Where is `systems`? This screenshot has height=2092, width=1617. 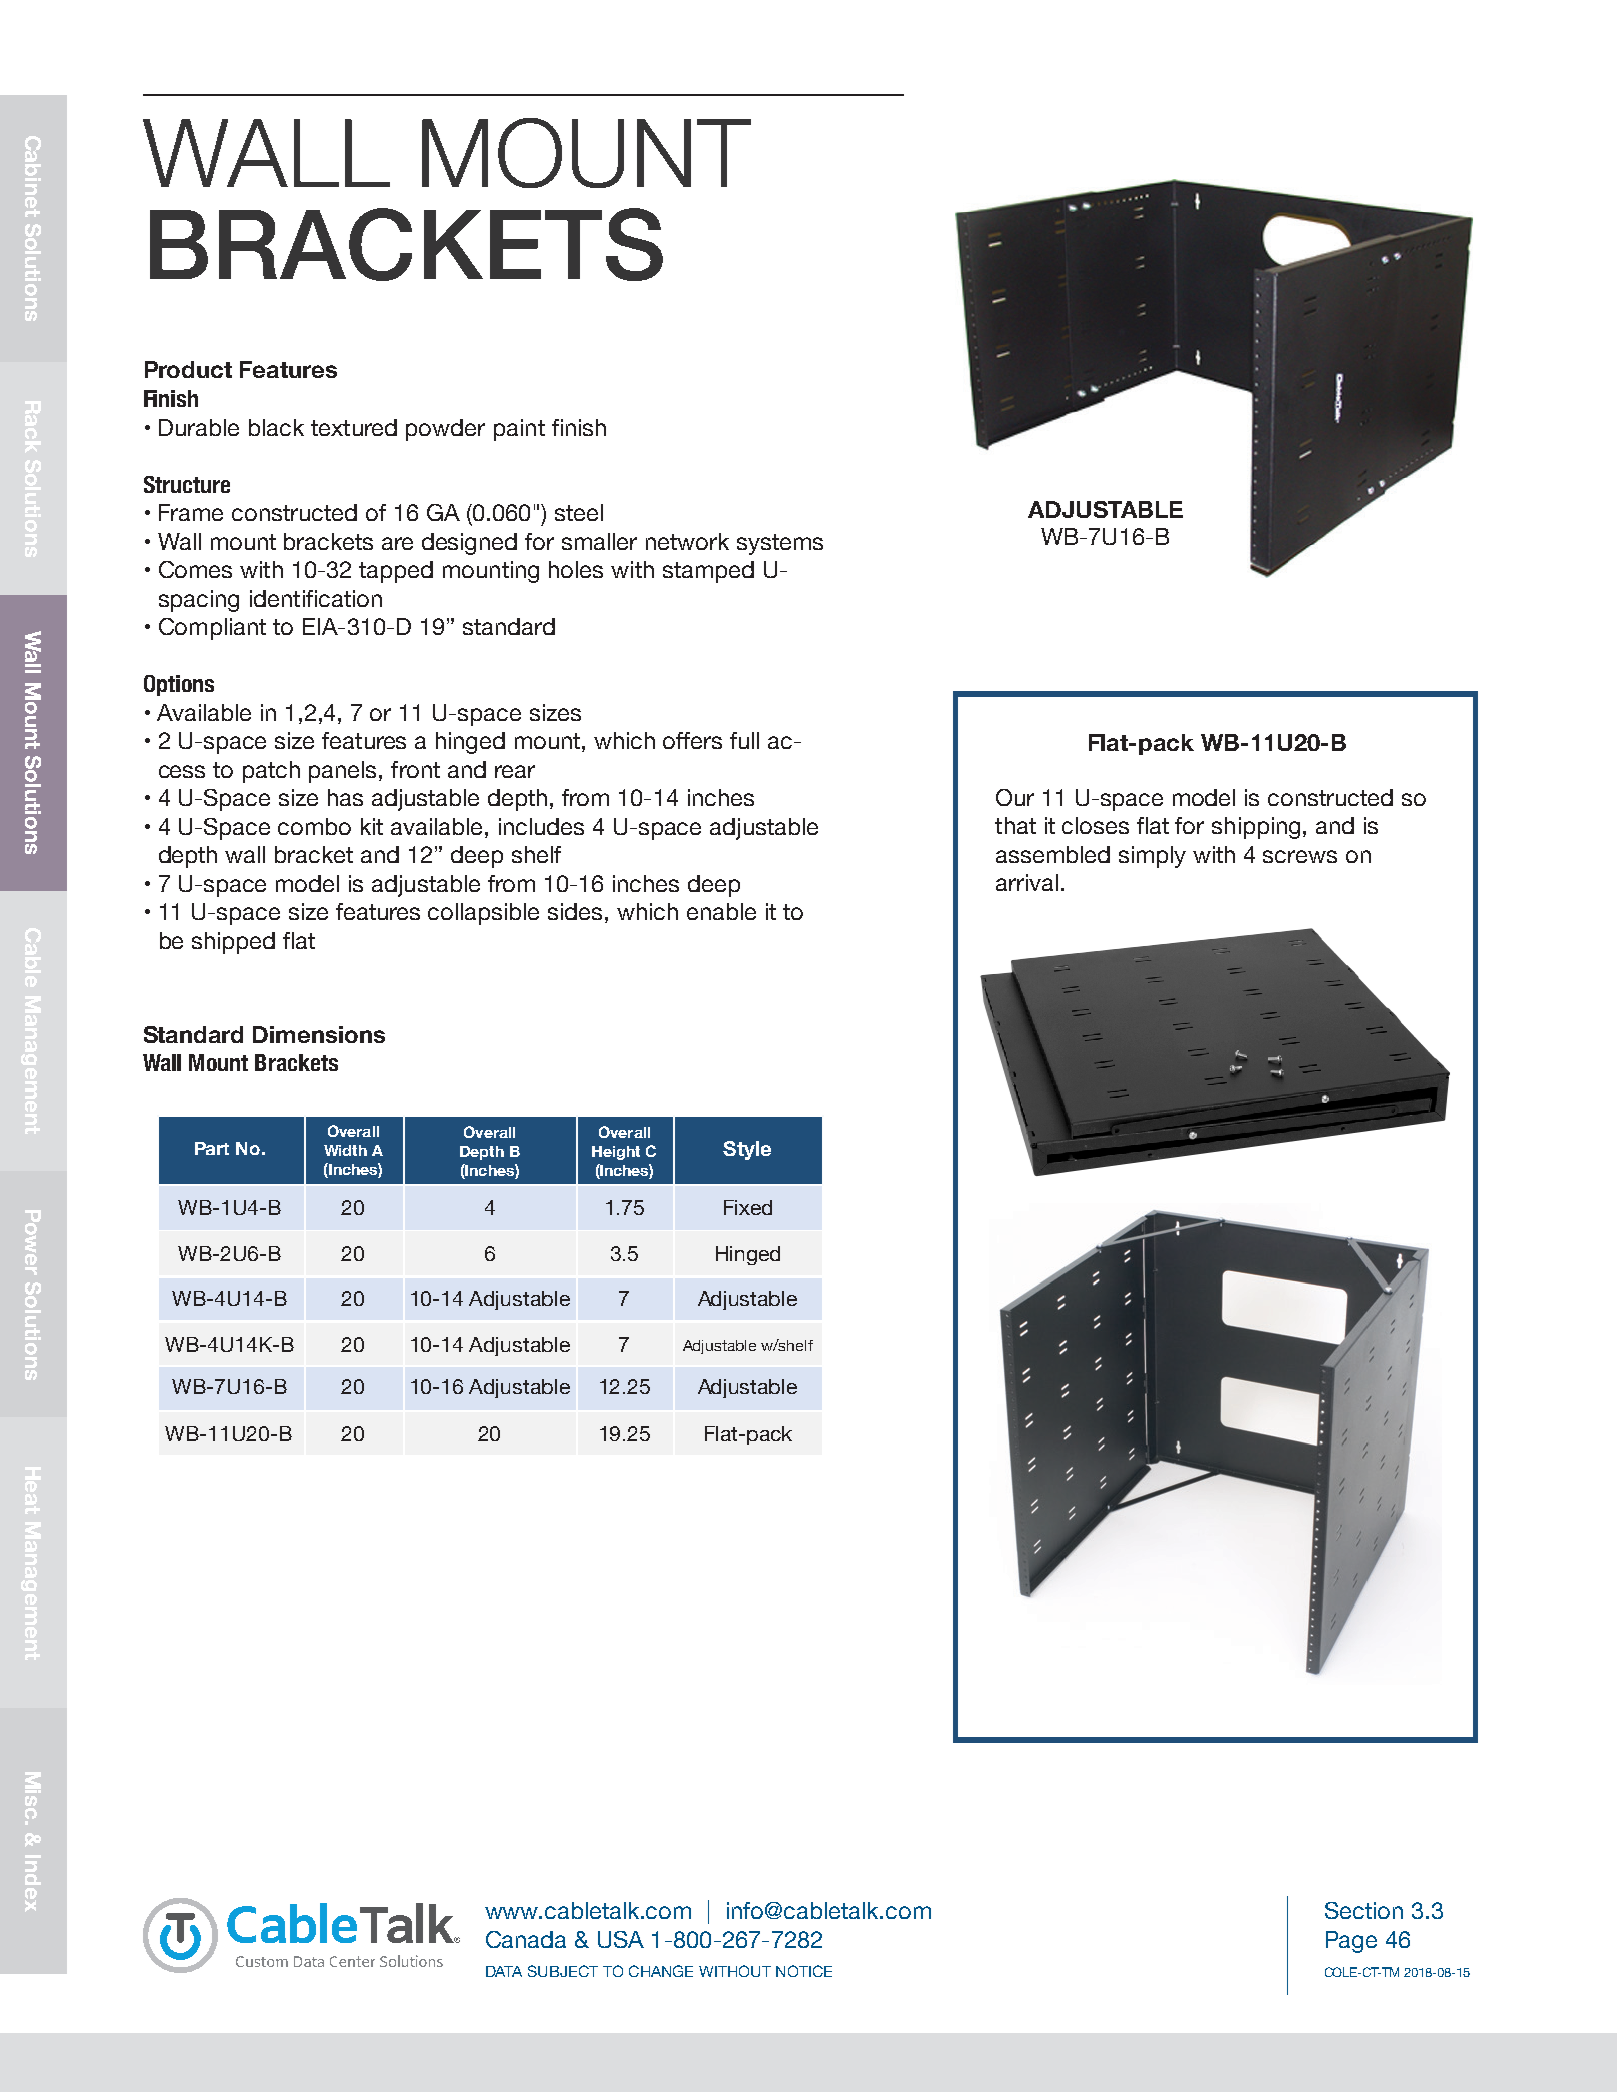
systems is located at coordinates (780, 544).
